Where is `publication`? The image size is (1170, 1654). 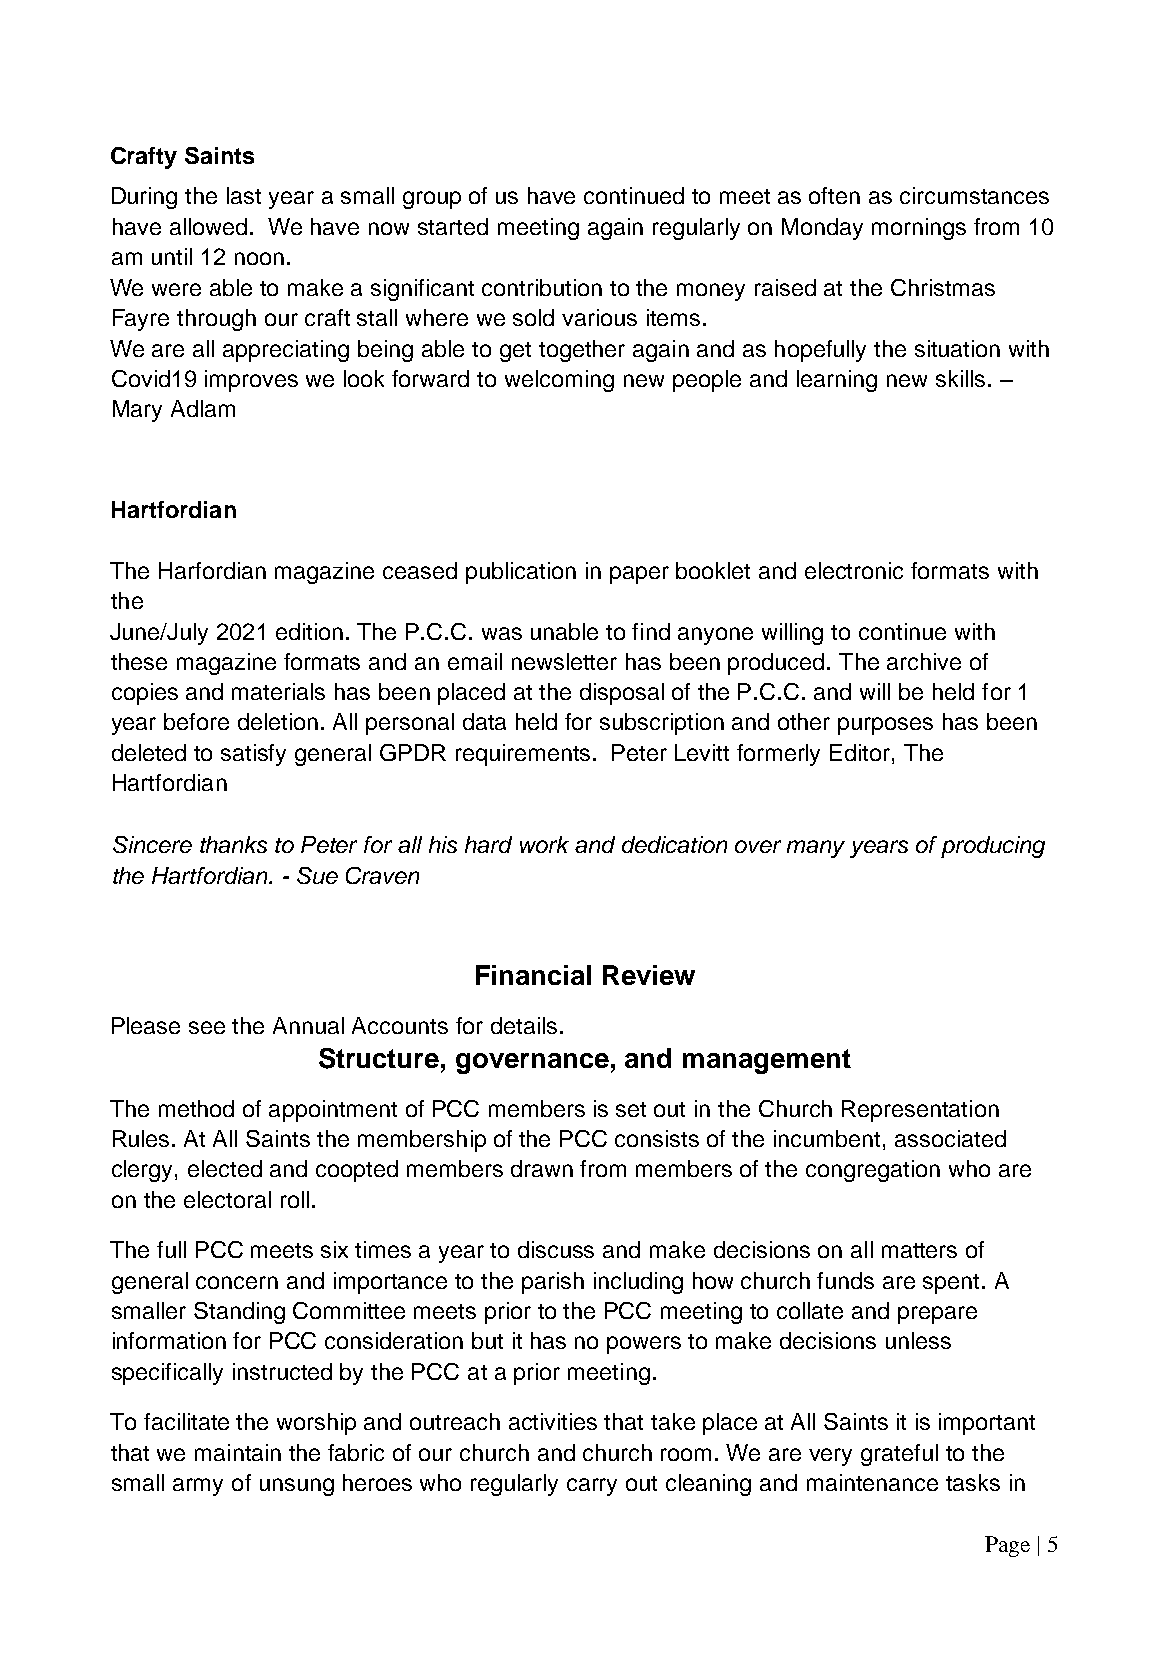 publication is located at coordinates (521, 573).
